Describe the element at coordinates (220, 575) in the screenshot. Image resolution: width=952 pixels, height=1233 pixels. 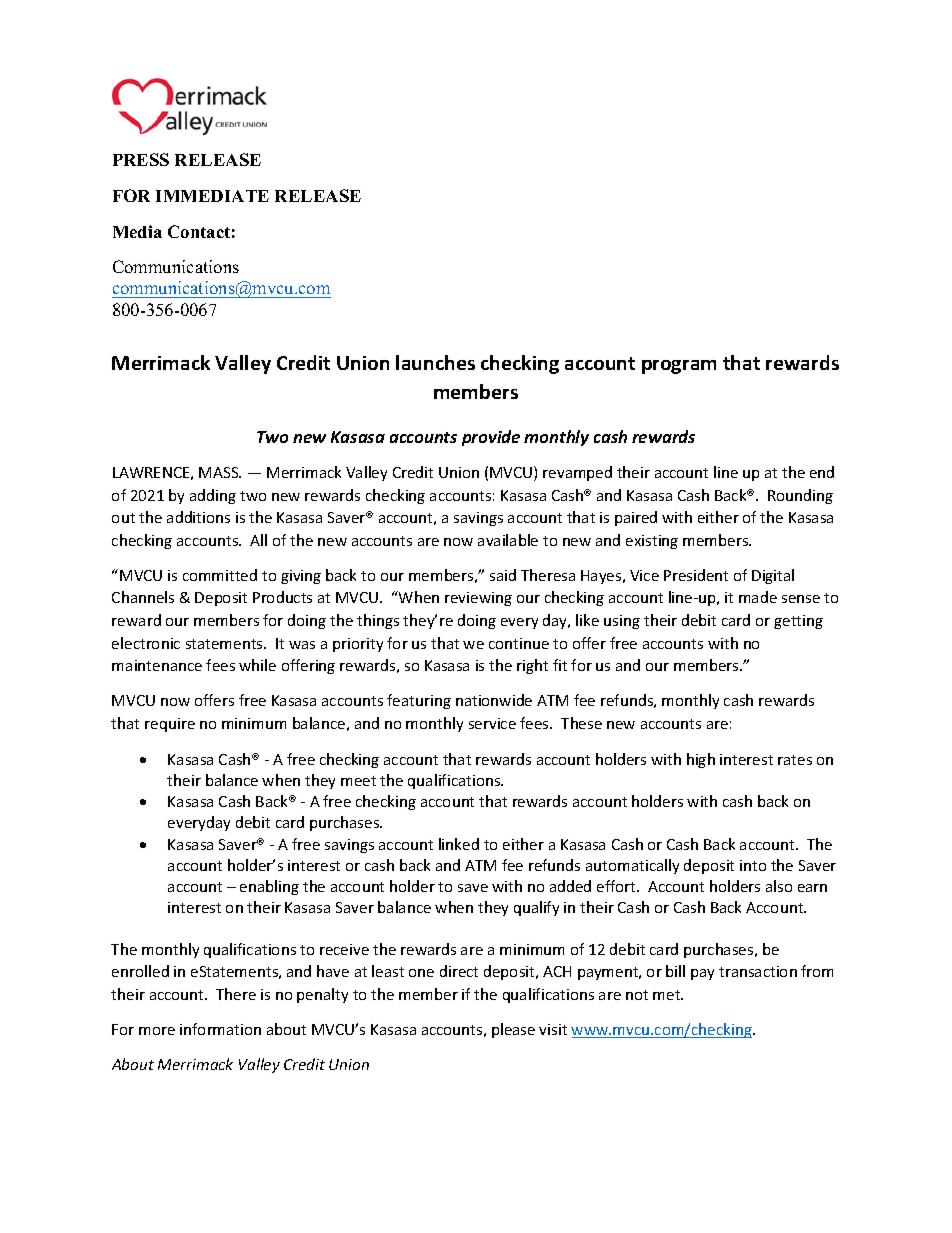
I see `committed` at that location.
